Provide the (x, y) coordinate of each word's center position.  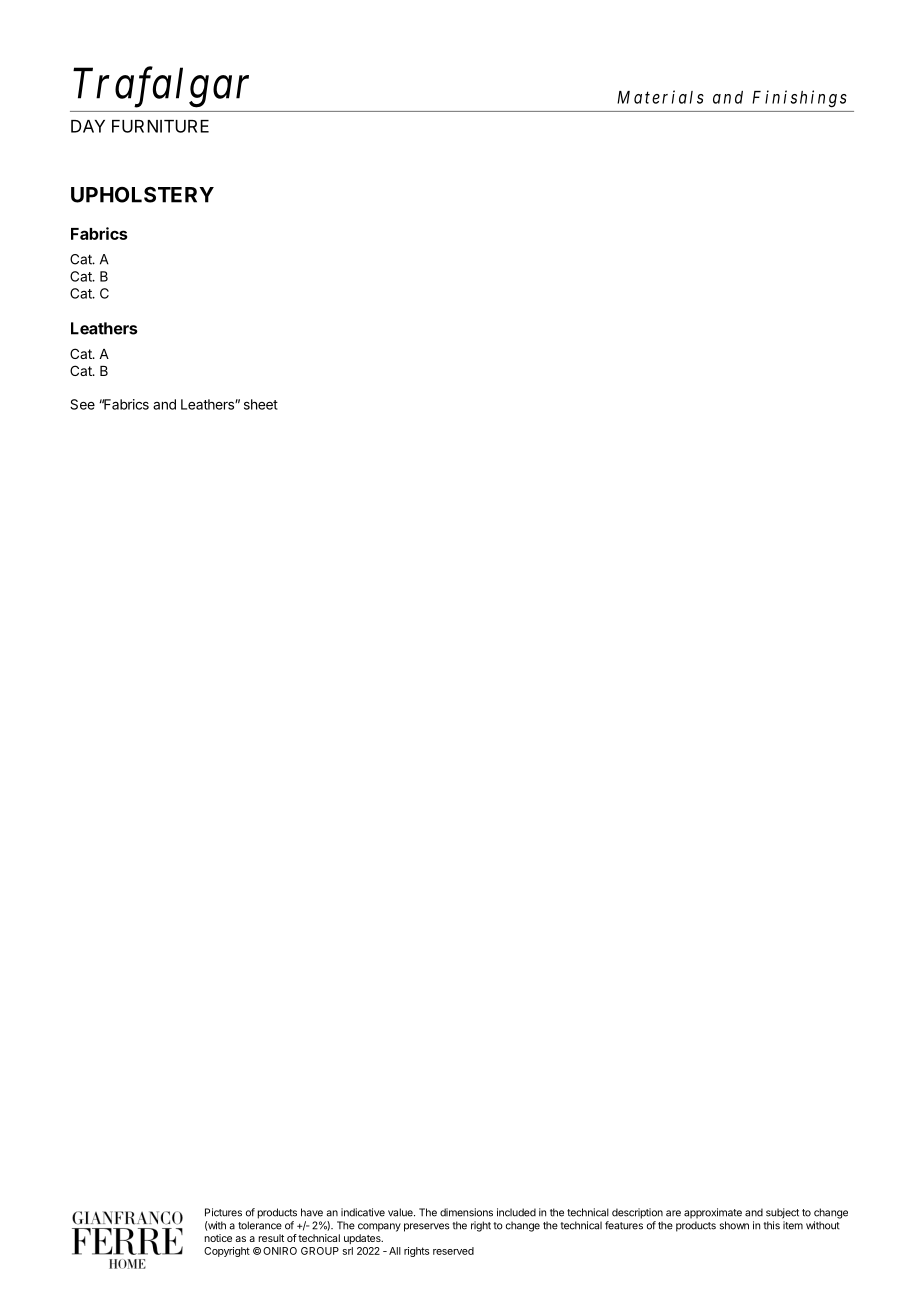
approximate (713, 1213)
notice (218, 1238)
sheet (261, 404)
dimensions (466, 1212)
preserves (427, 1227)
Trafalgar (161, 87)
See (82, 404)
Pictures (223, 1212)
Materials (660, 97)
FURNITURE (160, 126)
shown (734, 1225)
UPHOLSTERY (142, 195)
